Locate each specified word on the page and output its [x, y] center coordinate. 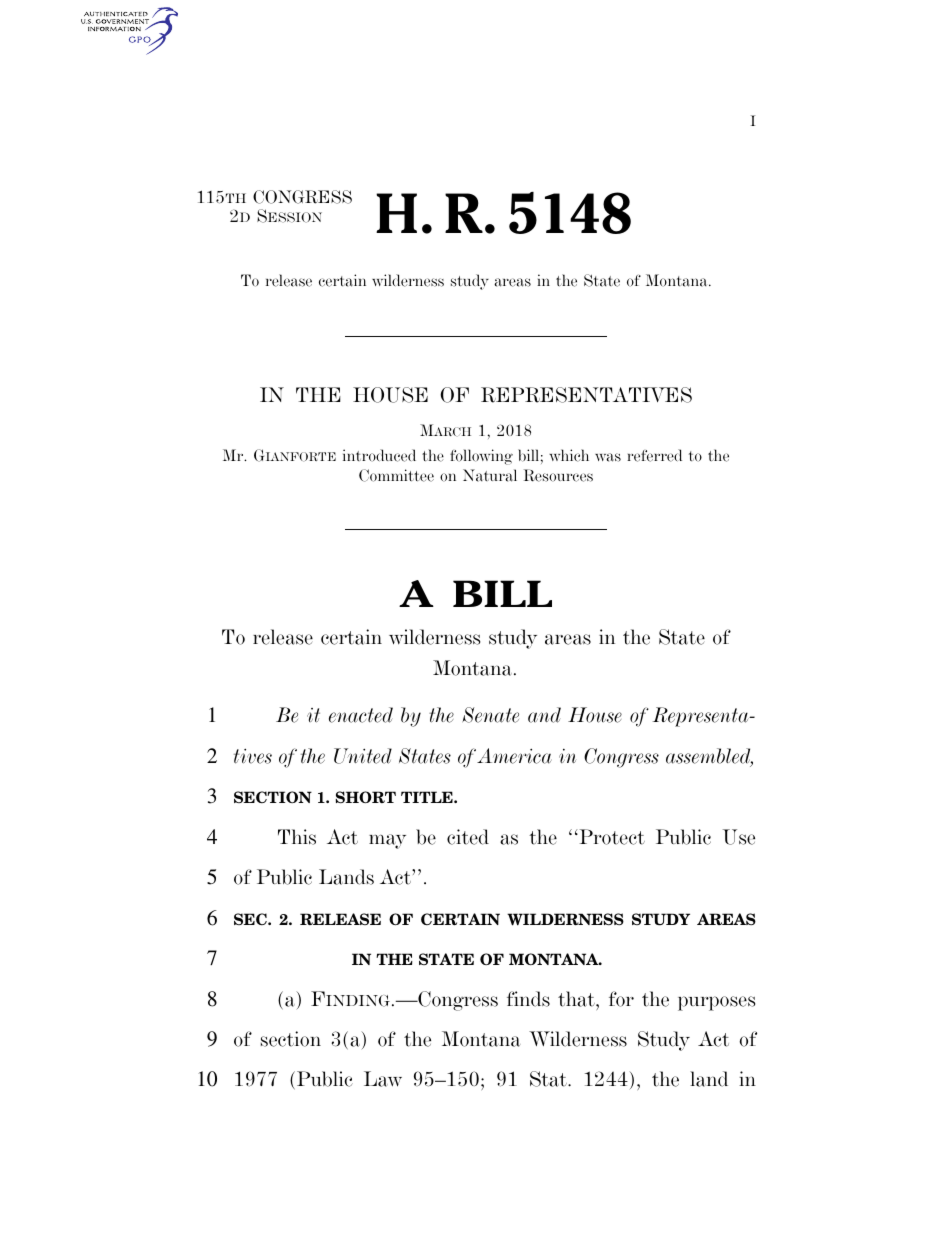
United [363, 756]
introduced [379, 455]
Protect [611, 837]
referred [654, 455]
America [514, 756]
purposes [716, 1003]
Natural [490, 475]
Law [383, 1079]
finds [528, 999]
